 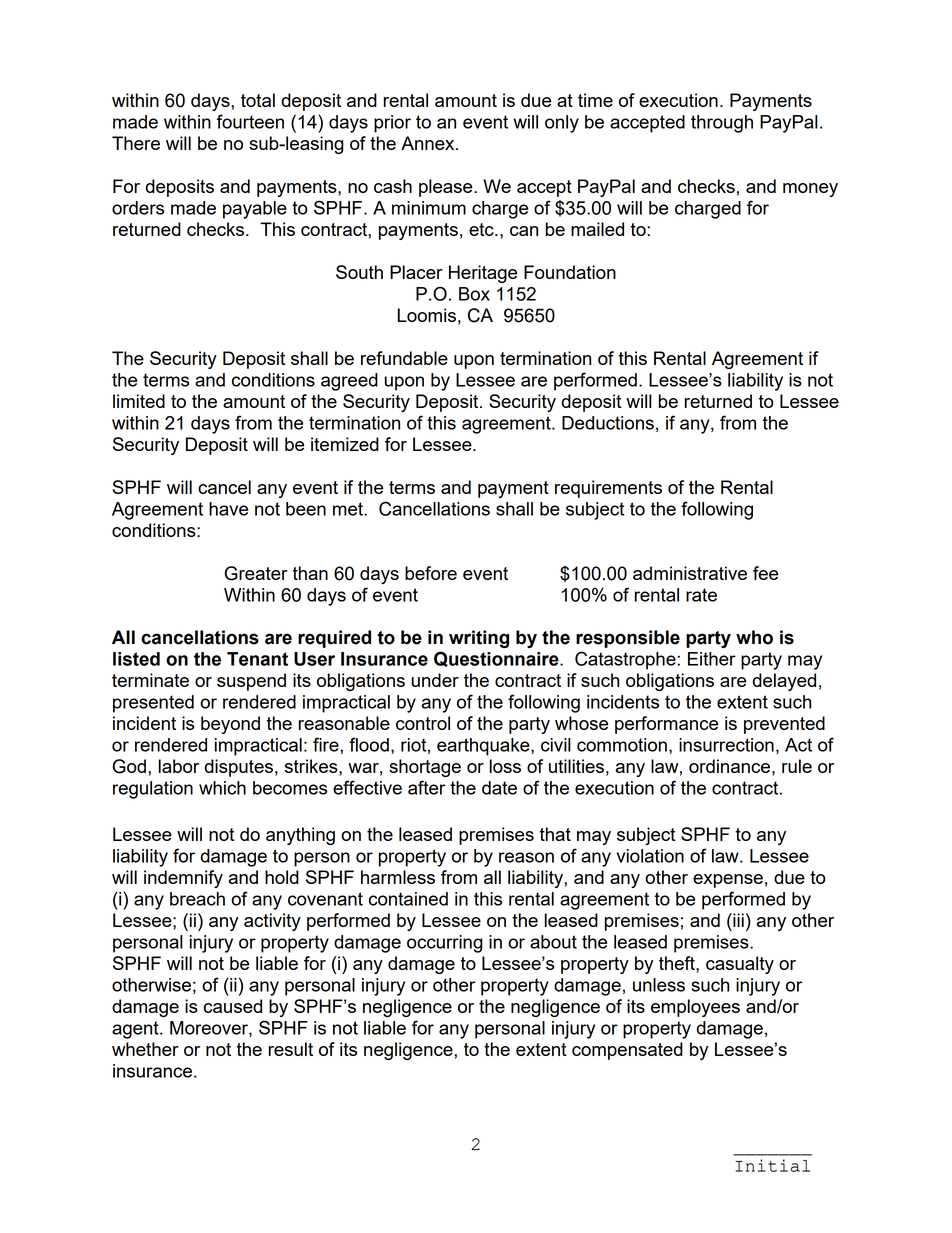 What do you see at coordinates (722, 124) in the page?
I see `through` at bounding box center [722, 124].
